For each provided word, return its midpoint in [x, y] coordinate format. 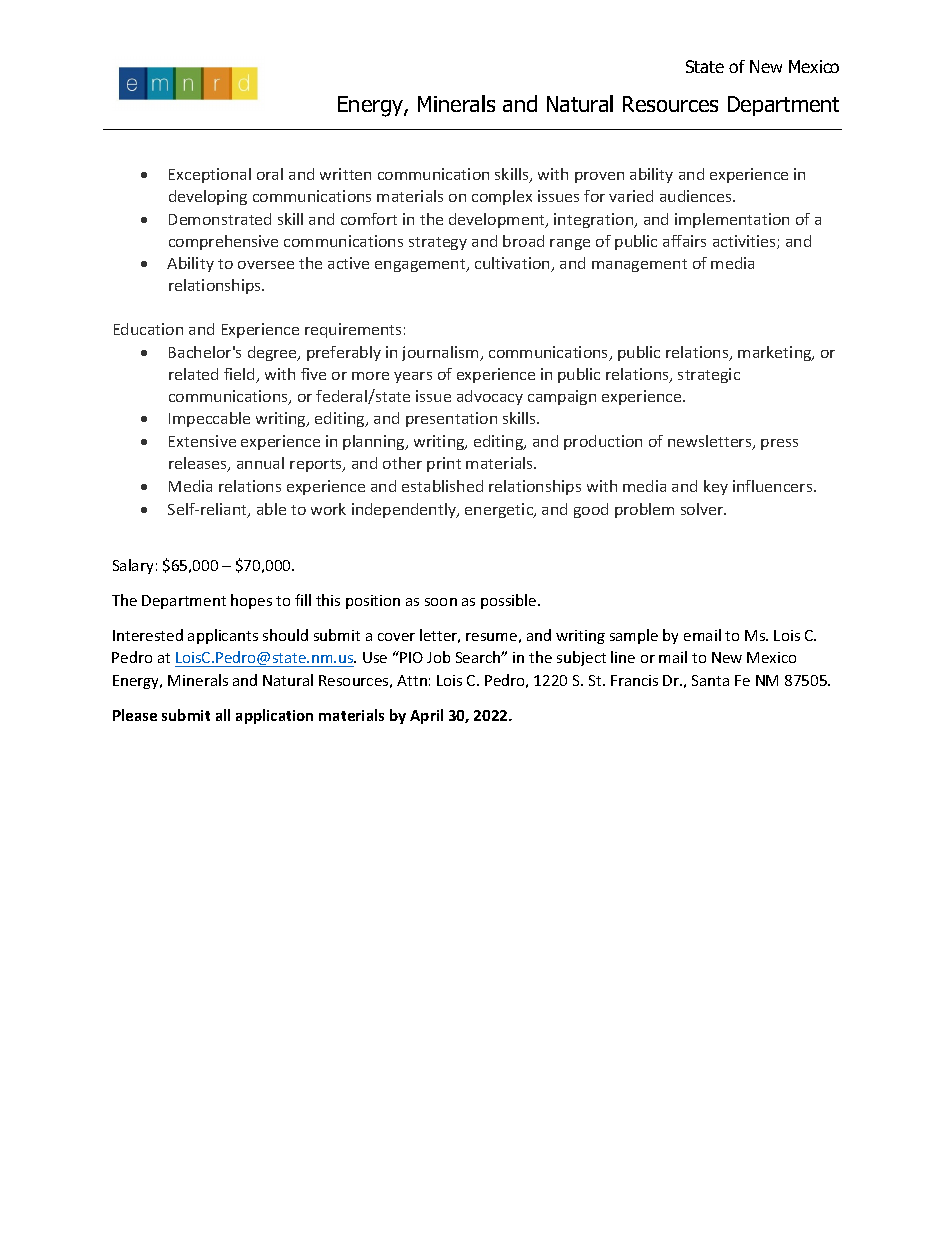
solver [703, 509]
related [193, 374]
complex [502, 197]
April [426, 716]
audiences [697, 196]
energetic [500, 510]
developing [208, 197]
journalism [441, 353]
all [223, 715]
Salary [133, 566]
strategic [709, 375]
